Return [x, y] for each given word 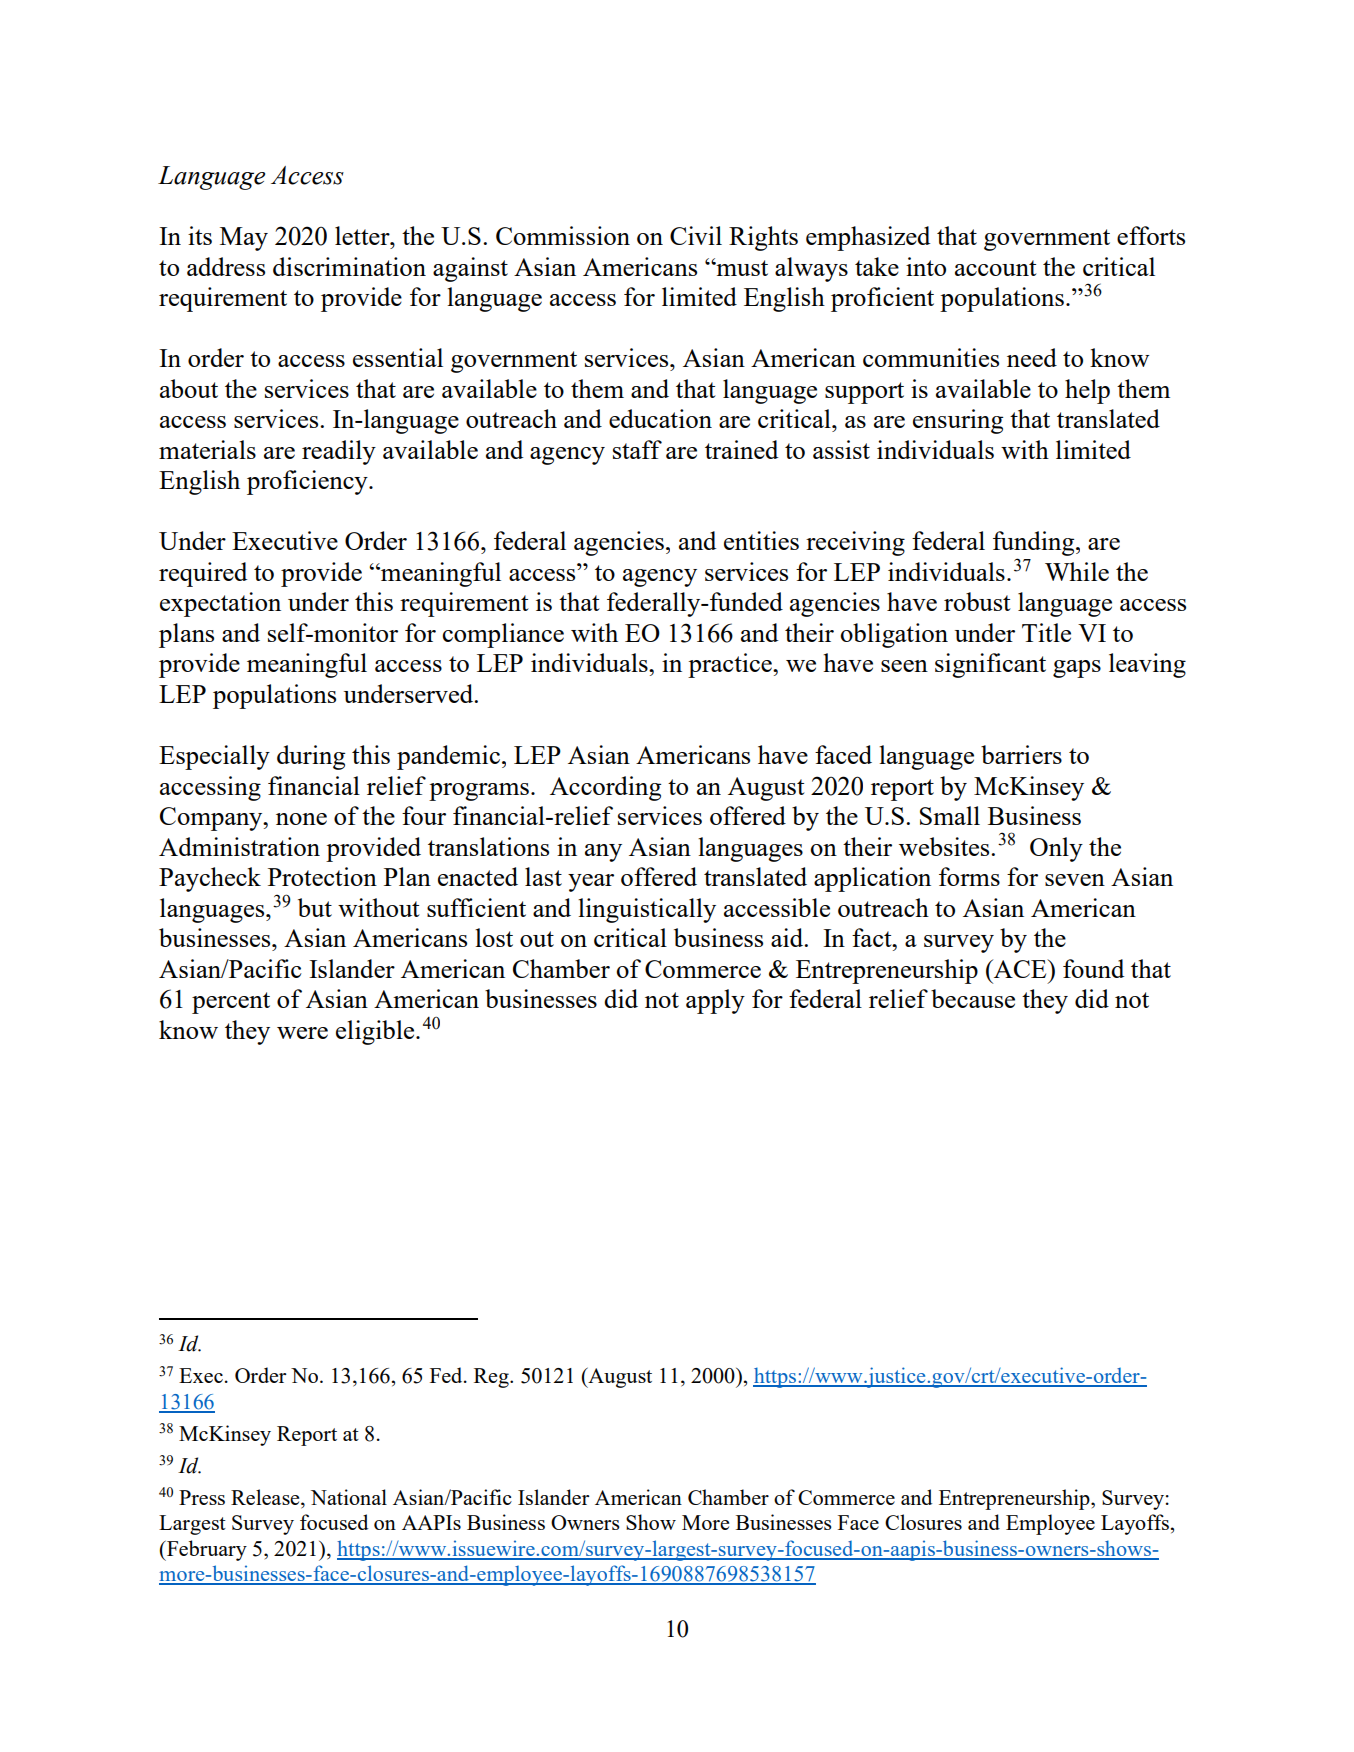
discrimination [349, 266]
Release [266, 1498]
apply [715, 1001]
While [1077, 571]
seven [1075, 880]
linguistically [647, 910]
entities [761, 540]
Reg [492, 1378]
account [996, 268]
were [302, 1033]
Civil [696, 235]
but [315, 907]
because [973, 998]
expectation [220, 604]
